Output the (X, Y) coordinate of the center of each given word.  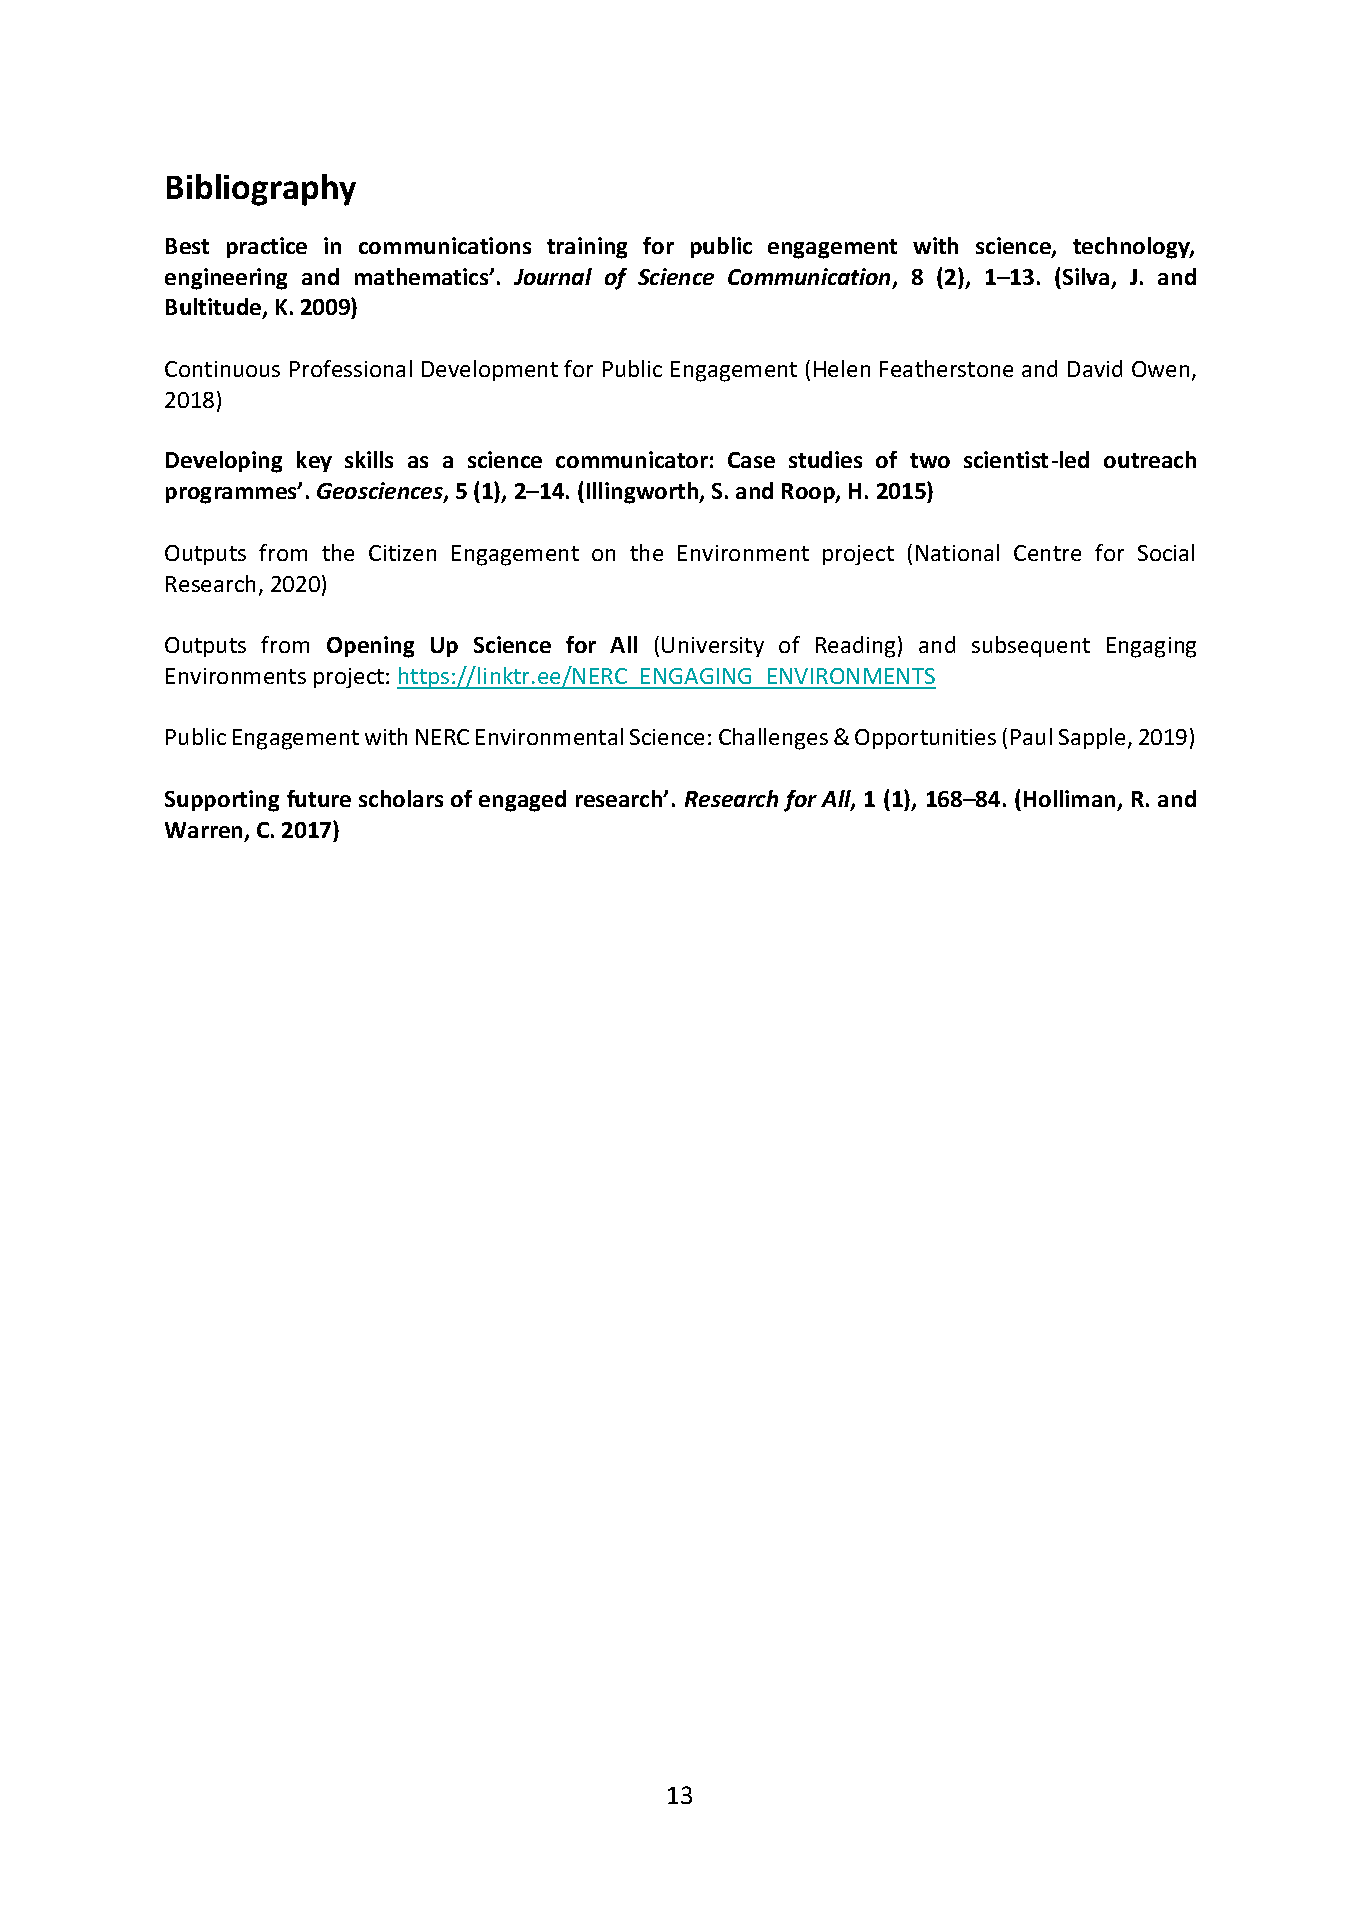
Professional (351, 368)
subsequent (1031, 646)
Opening (370, 647)
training (587, 248)
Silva (1086, 276)
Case (751, 460)
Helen (842, 368)
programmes (232, 495)
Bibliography (261, 190)
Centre (1047, 553)
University (713, 647)
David (1095, 368)
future (319, 798)
